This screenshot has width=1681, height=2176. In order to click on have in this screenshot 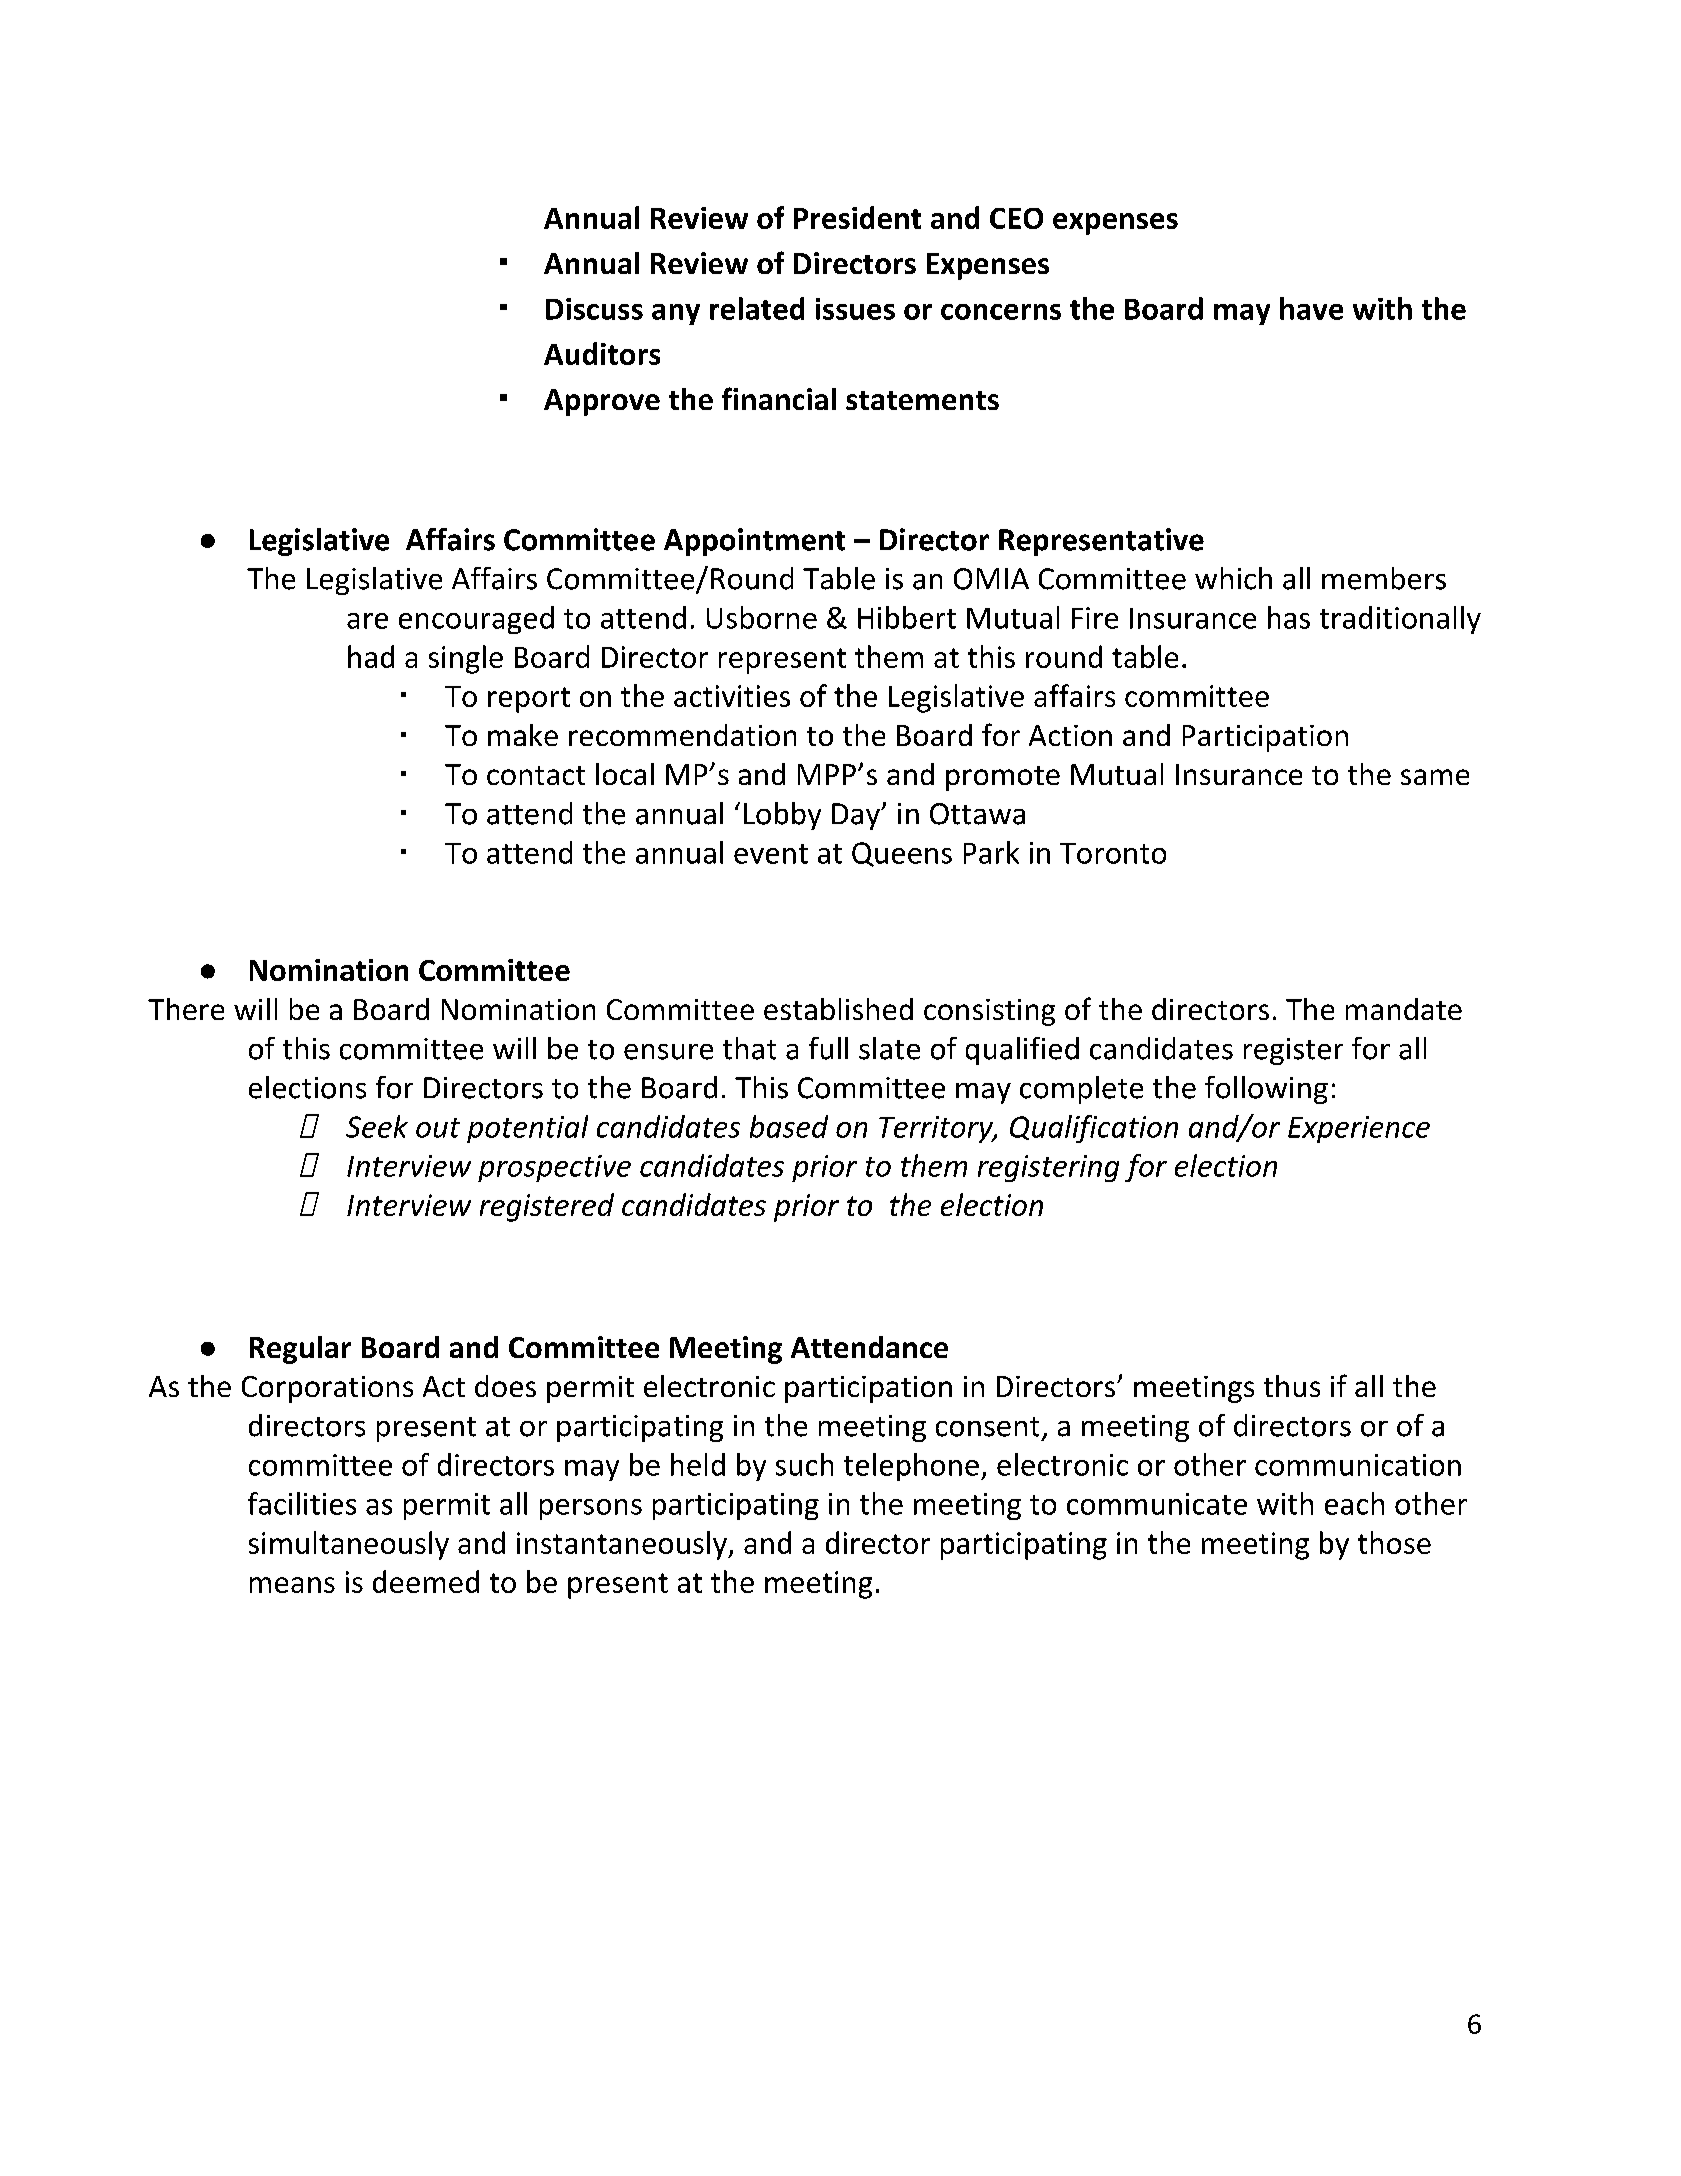, I will do `click(1311, 308)`.
